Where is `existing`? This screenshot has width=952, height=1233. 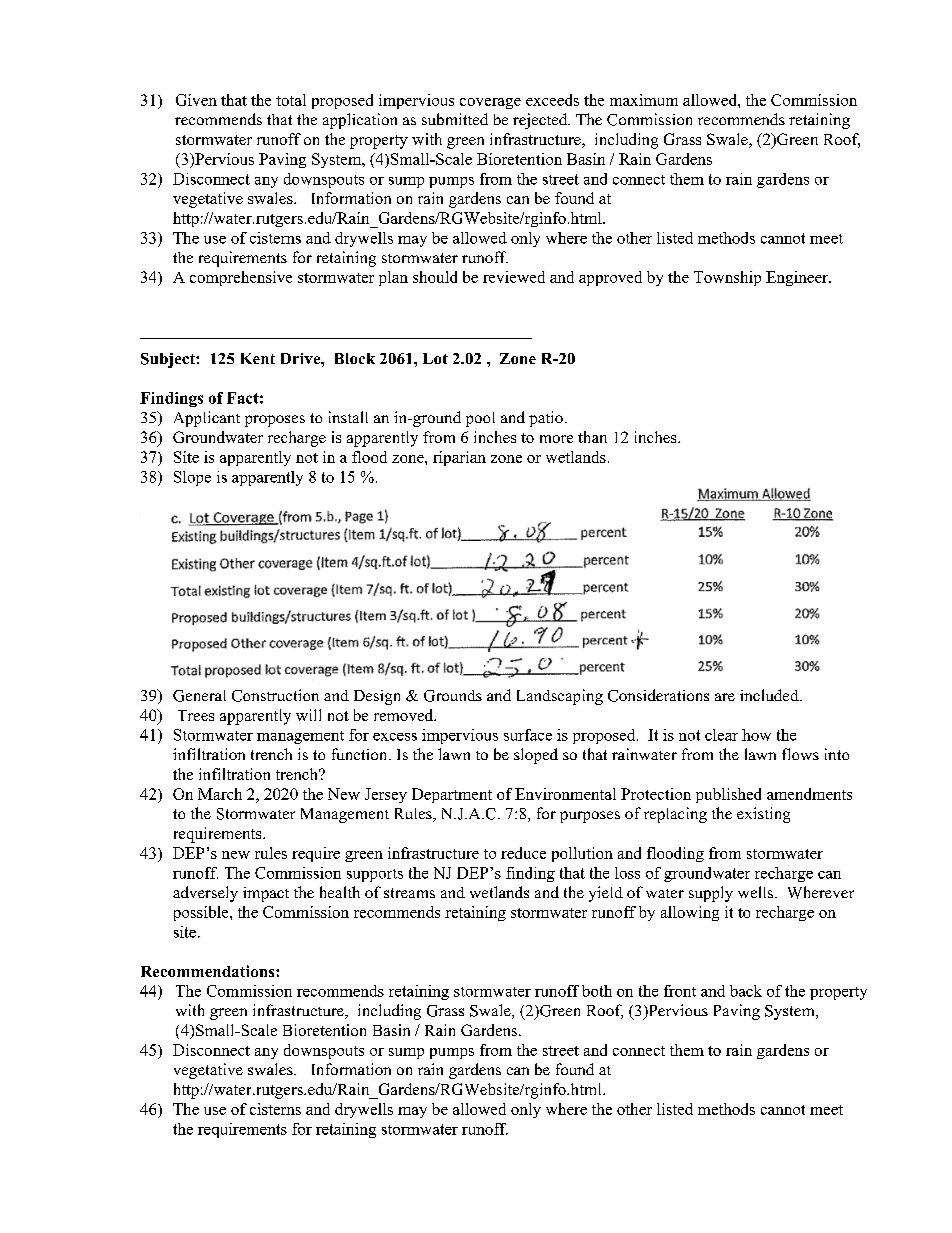
existing is located at coordinates (763, 815).
